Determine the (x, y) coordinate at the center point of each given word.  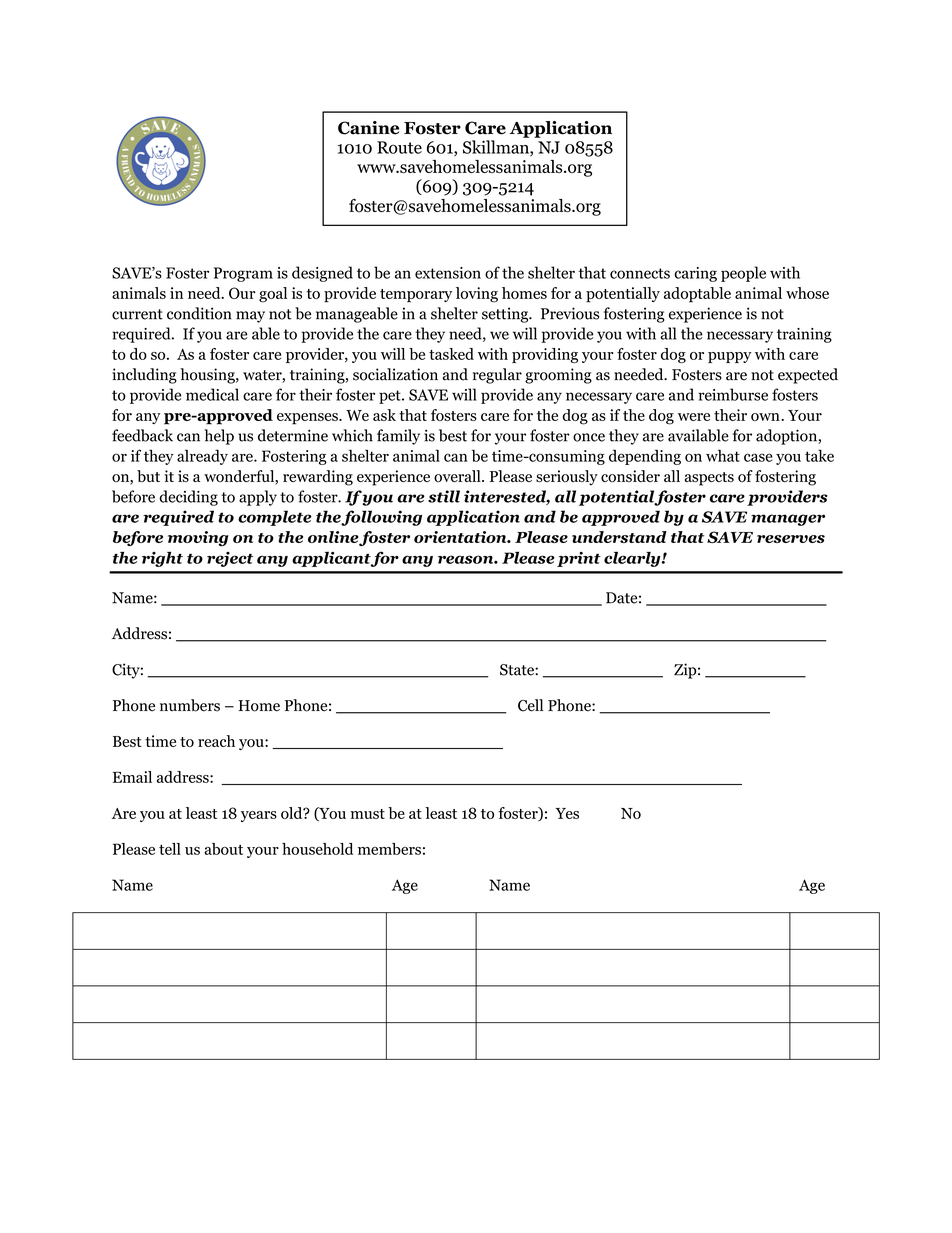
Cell (530, 705)
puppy (729, 357)
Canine (368, 128)
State (518, 670)
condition (199, 313)
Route (399, 147)
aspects (709, 479)
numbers (190, 705)
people (743, 274)
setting (506, 315)
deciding (188, 498)
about (223, 849)
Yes (567, 813)
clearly (633, 559)
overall (458, 476)
